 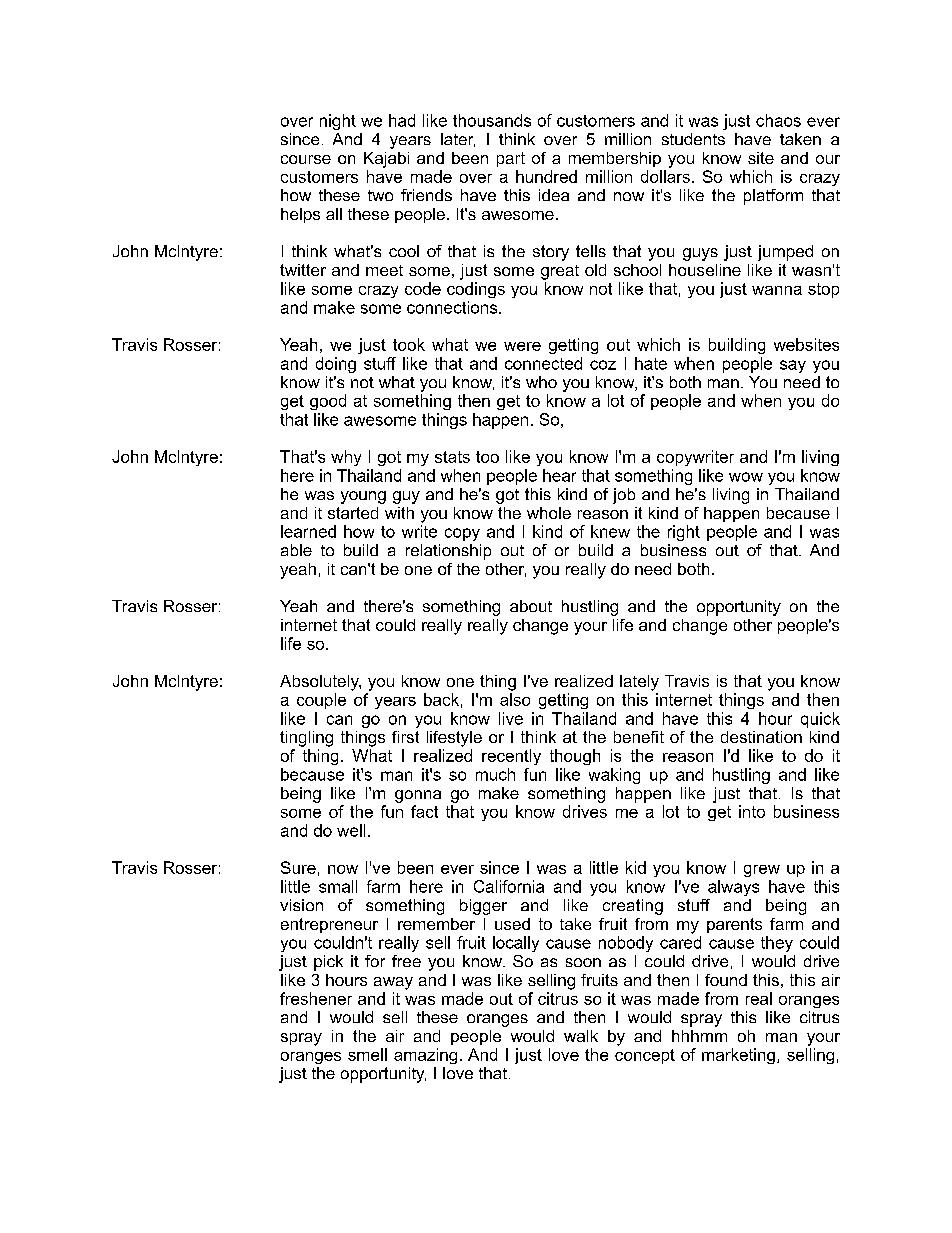 I want to click on chaos, so click(x=778, y=120).
